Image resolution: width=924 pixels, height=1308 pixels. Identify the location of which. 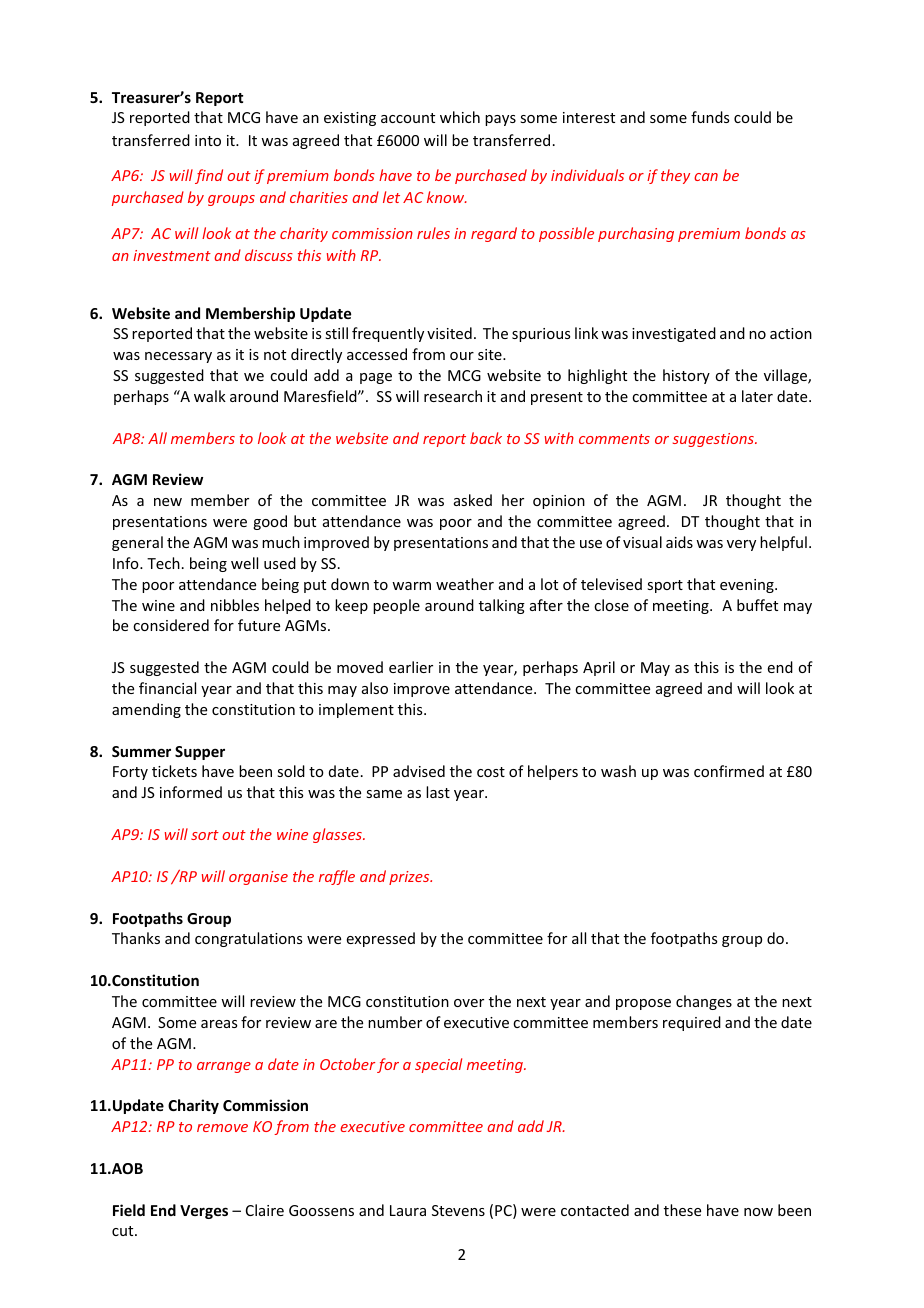
(460, 117).
